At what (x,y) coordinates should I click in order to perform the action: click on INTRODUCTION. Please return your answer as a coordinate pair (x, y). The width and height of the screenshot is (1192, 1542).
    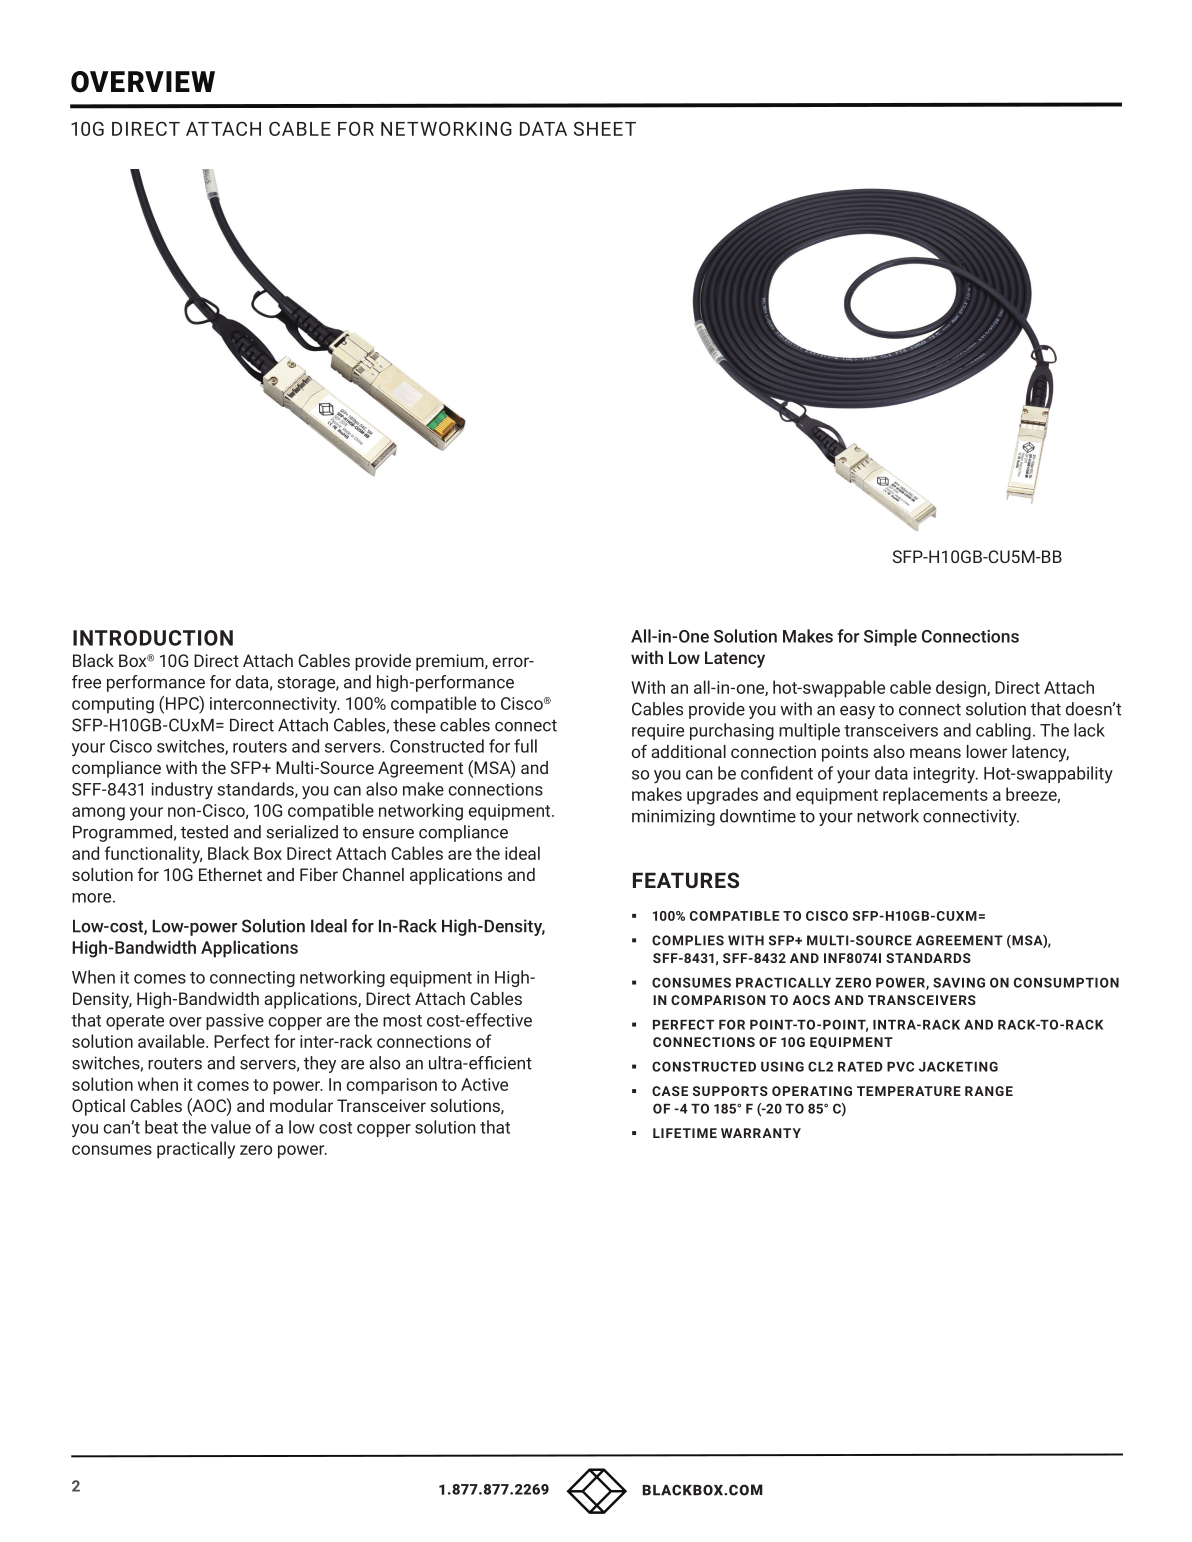
    Looking at the image, I should click on (153, 638).
